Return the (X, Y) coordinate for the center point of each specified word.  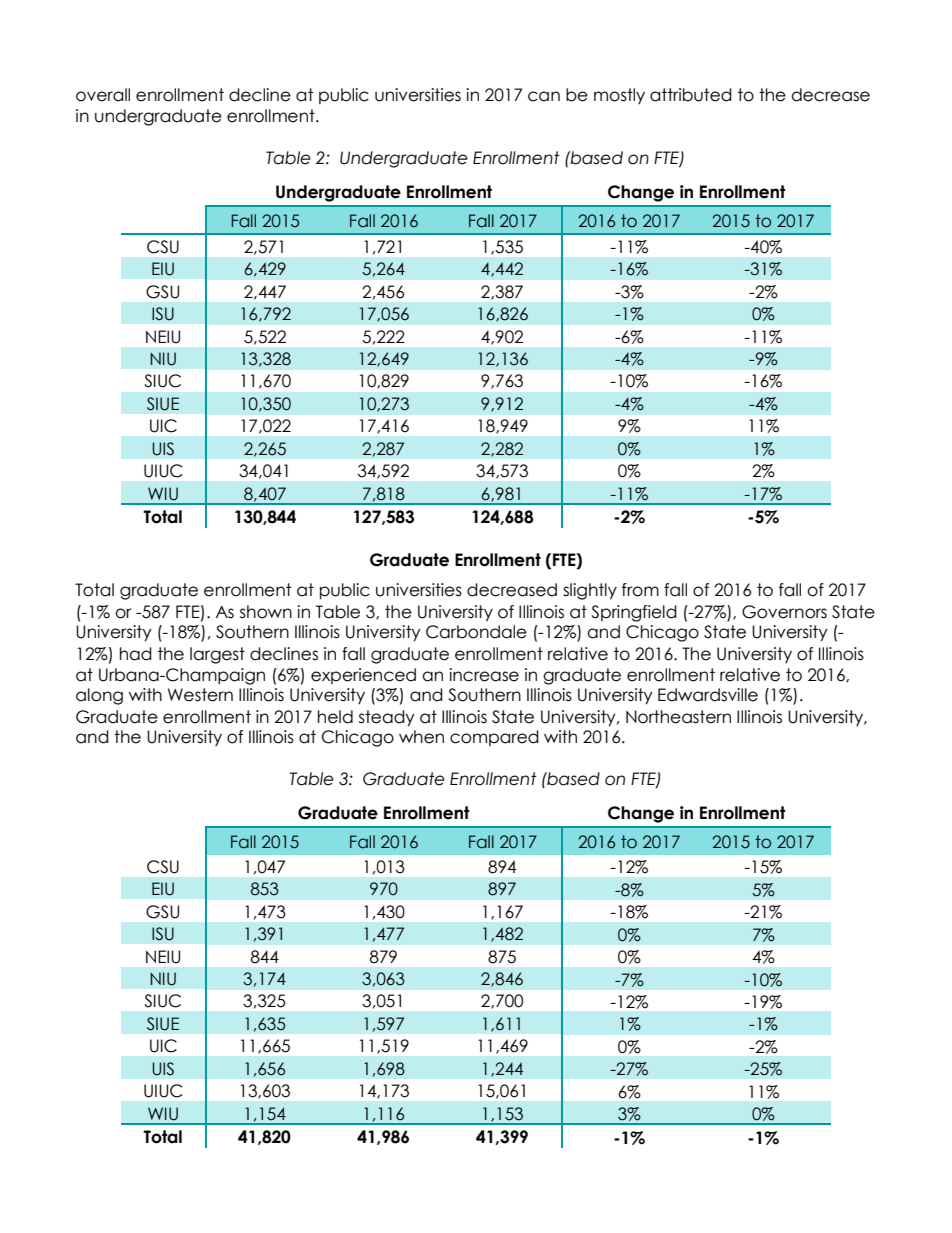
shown (266, 612)
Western (200, 695)
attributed (691, 95)
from (640, 590)
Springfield (634, 613)
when (421, 737)
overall (103, 95)
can (544, 96)
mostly (619, 96)
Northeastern (678, 717)
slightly (590, 591)
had (136, 654)
